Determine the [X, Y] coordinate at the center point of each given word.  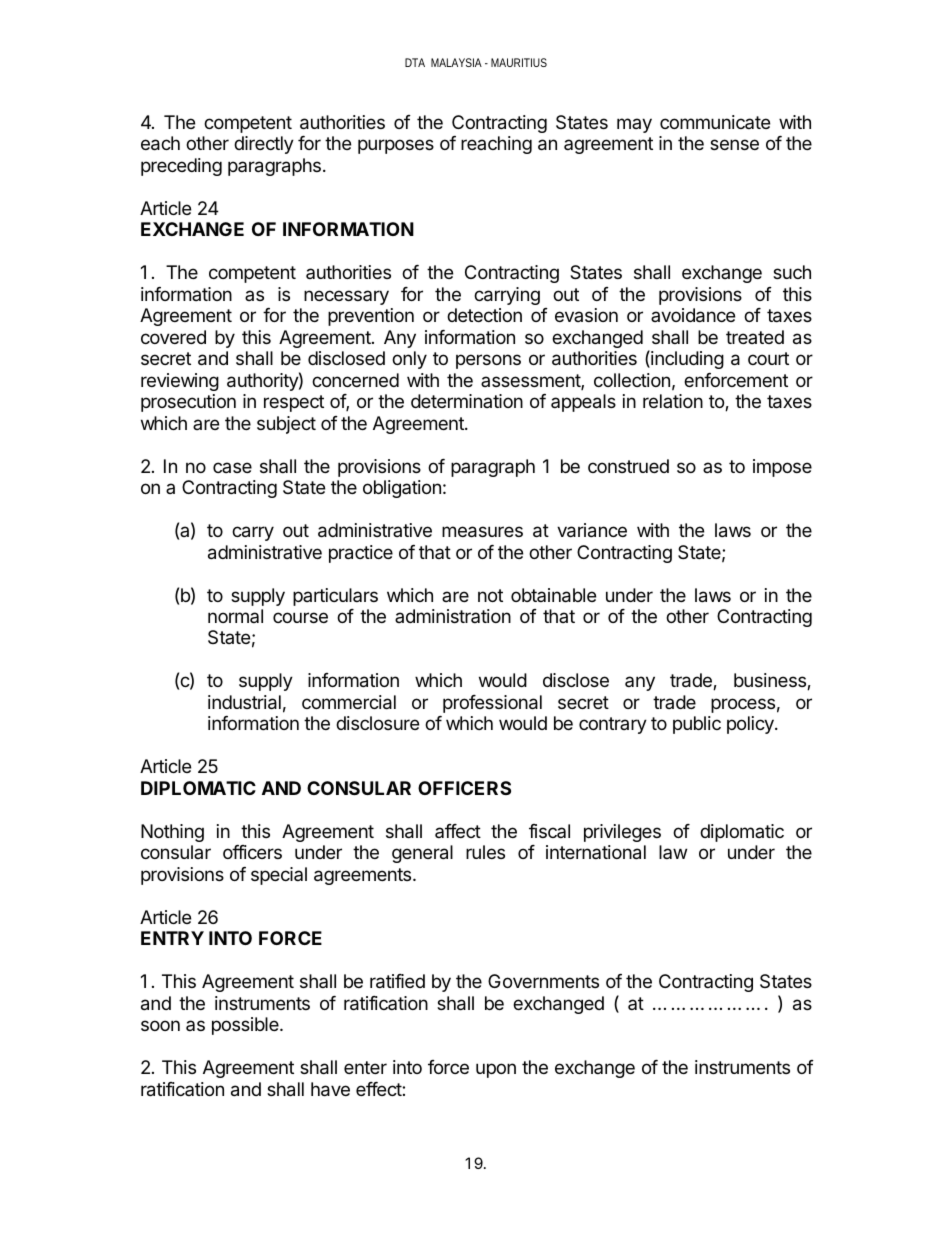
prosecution [188, 403]
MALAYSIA [456, 62]
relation [673, 401]
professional [492, 704]
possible [246, 1026]
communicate [715, 122]
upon [496, 1070]
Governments [543, 981]
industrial [244, 702]
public [697, 725]
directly [264, 145]
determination [467, 401]
